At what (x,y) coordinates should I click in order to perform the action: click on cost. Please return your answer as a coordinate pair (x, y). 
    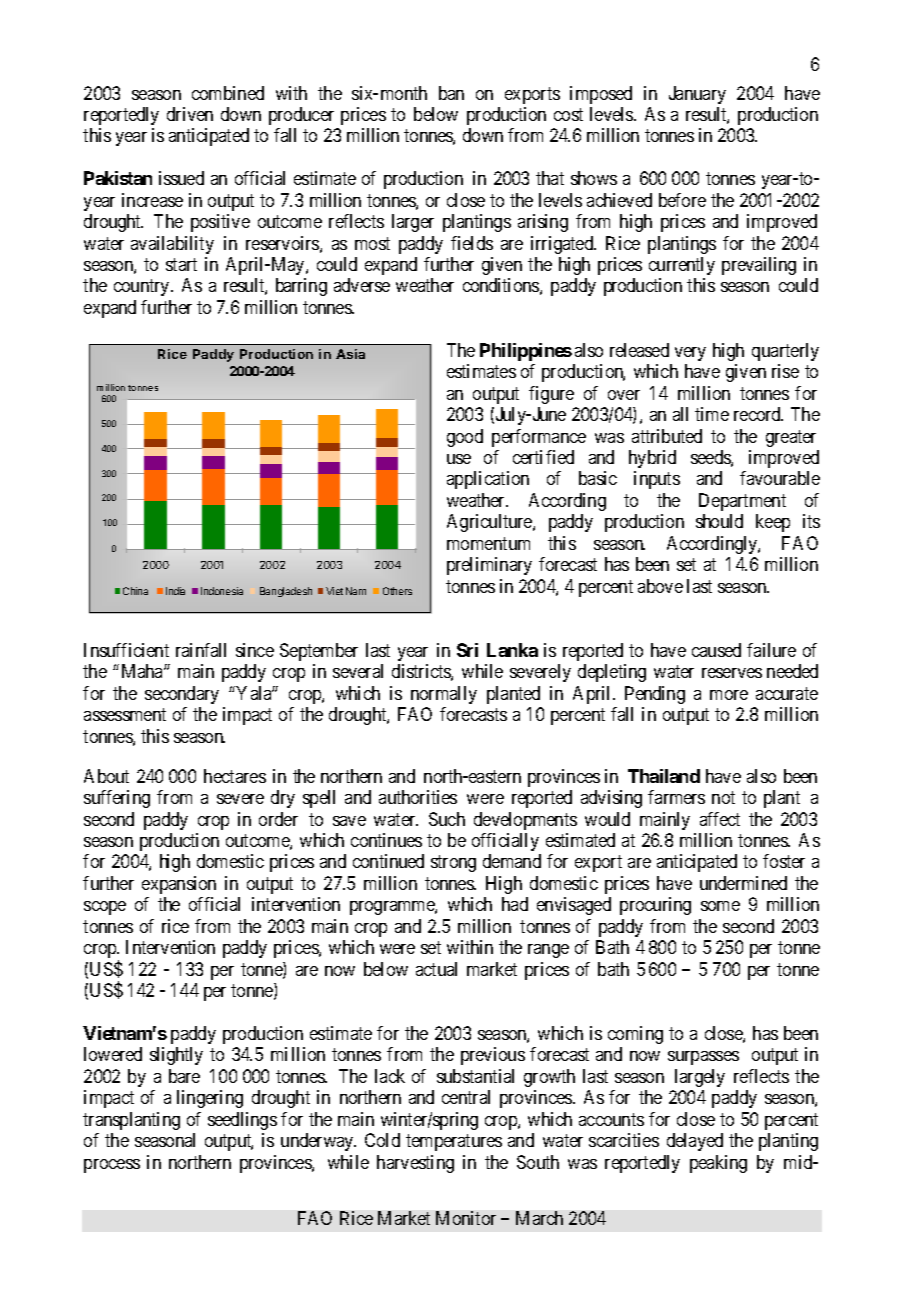
    Looking at the image, I should click on (568, 114).
